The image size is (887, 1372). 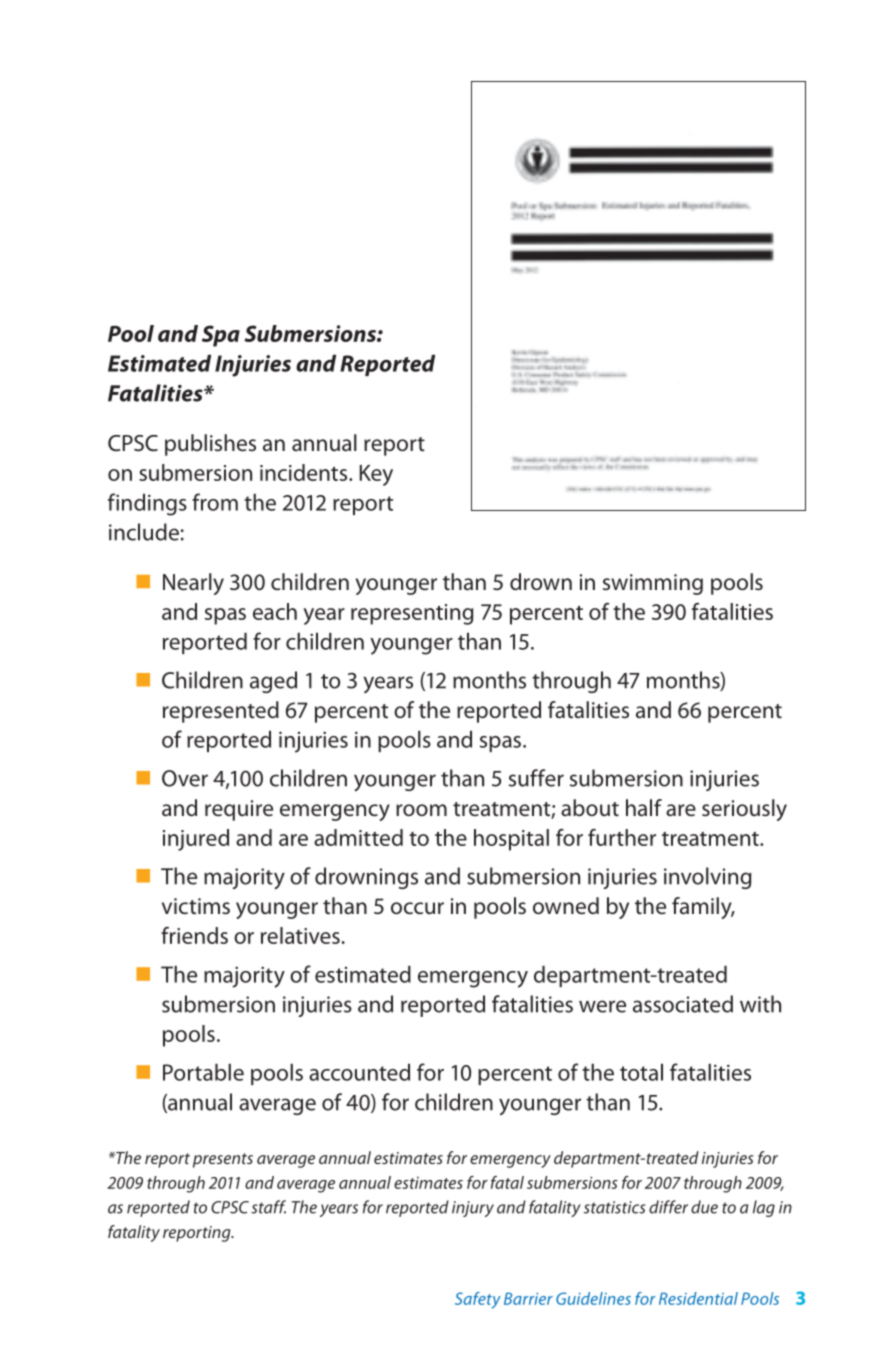 What do you see at coordinates (698, 1298) in the screenshot?
I see `Residential` at bounding box center [698, 1298].
